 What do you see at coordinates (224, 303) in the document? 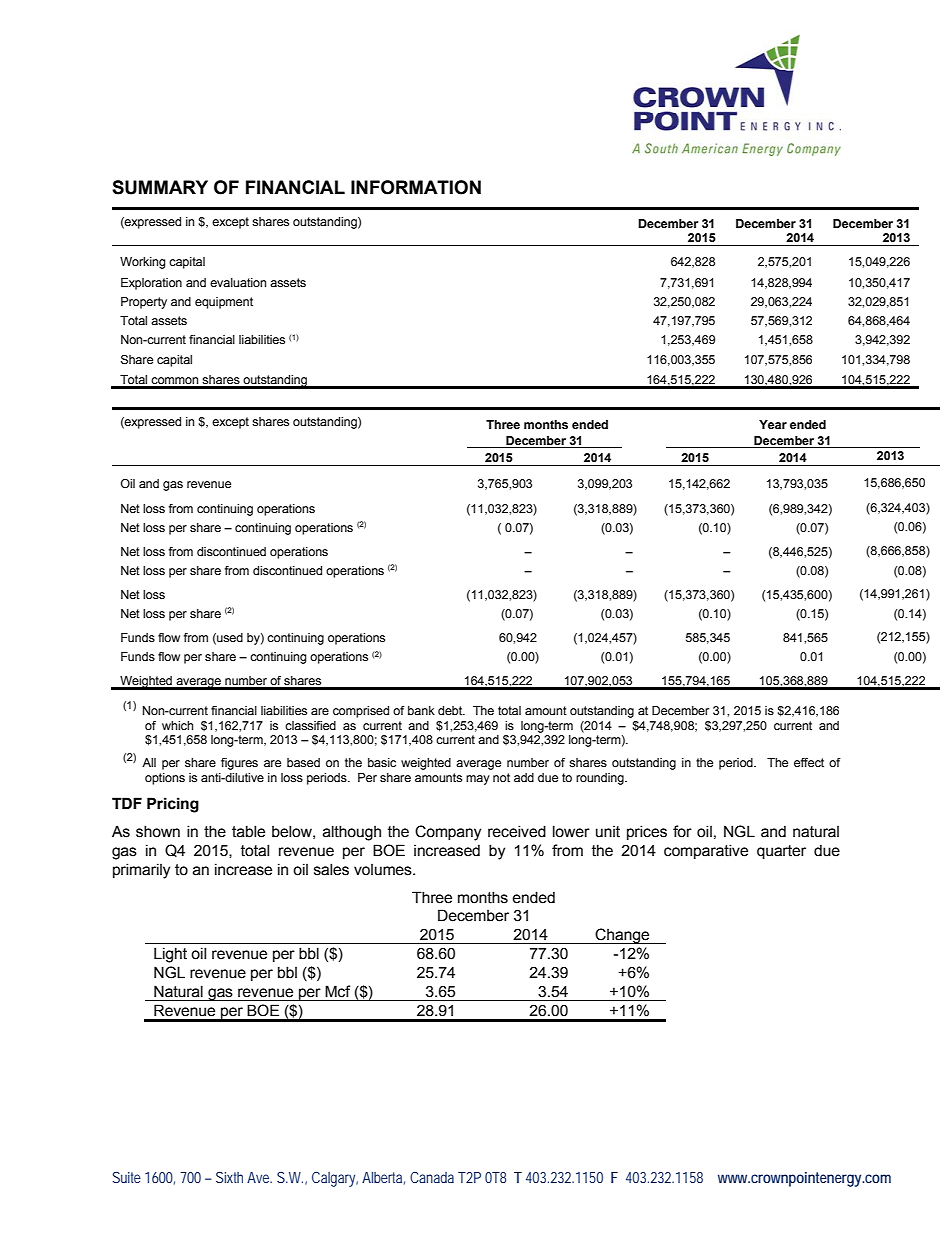
I see `equipment` at bounding box center [224, 303].
